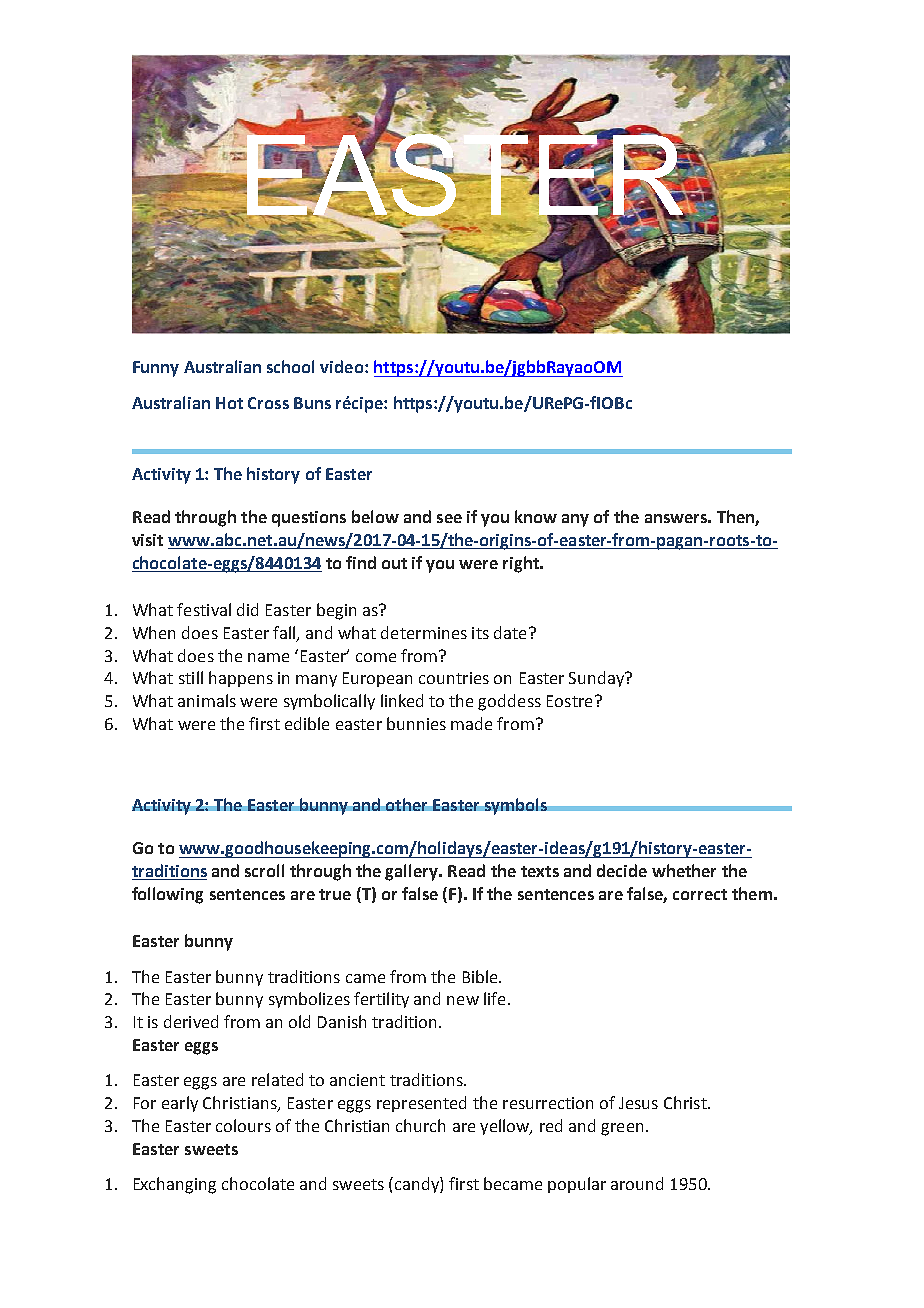  What do you see at coordinates (343, 366) in the document?
I see `video` at bounding box center [343, 366].
